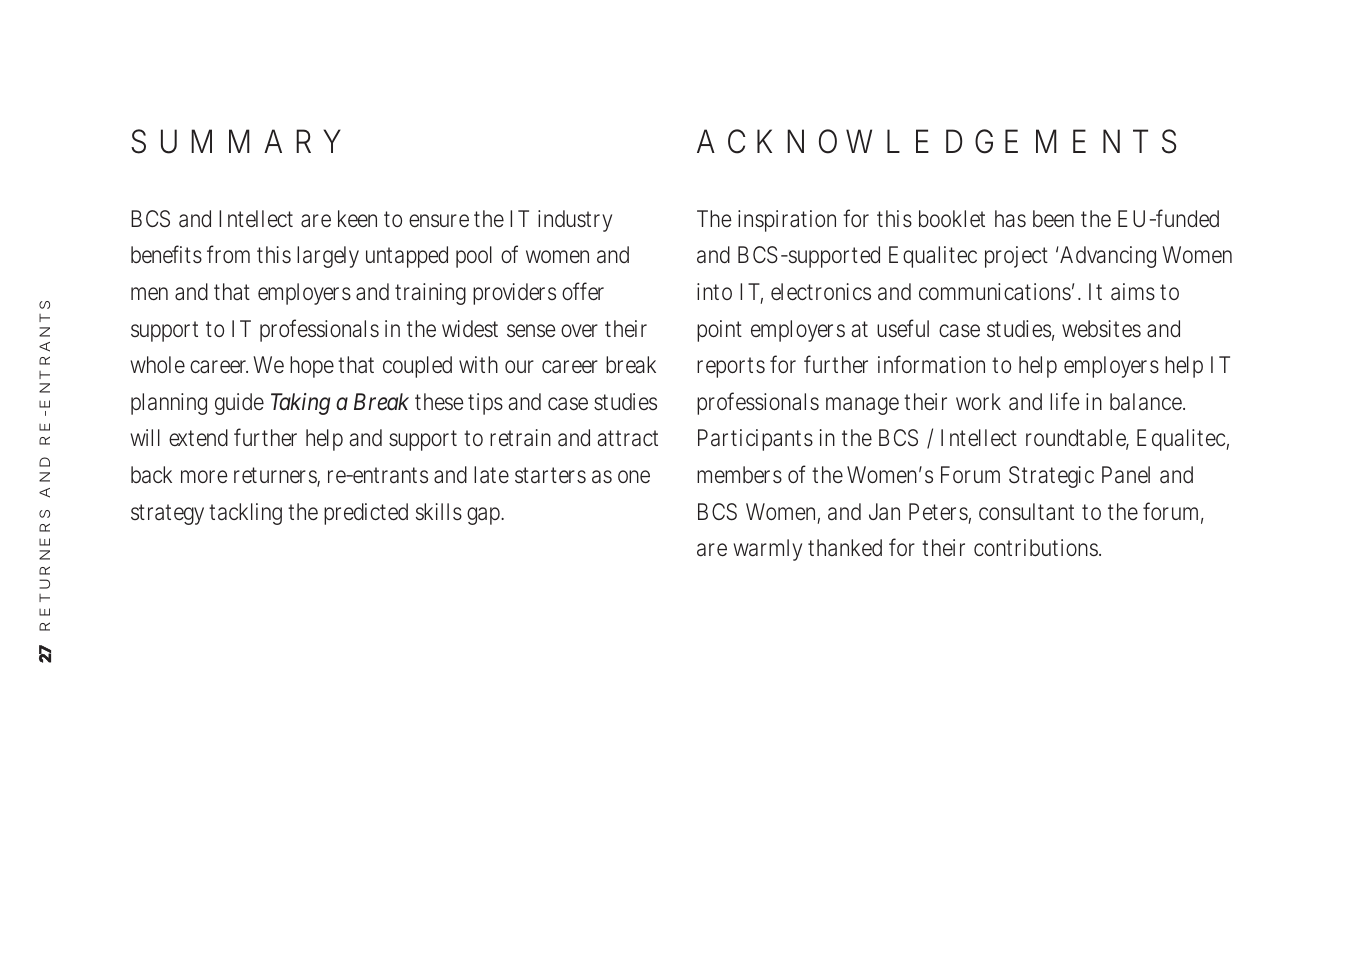  Describe the element at coordinates (1037, 548) in the screenshot. I see `contributions` at that location.
